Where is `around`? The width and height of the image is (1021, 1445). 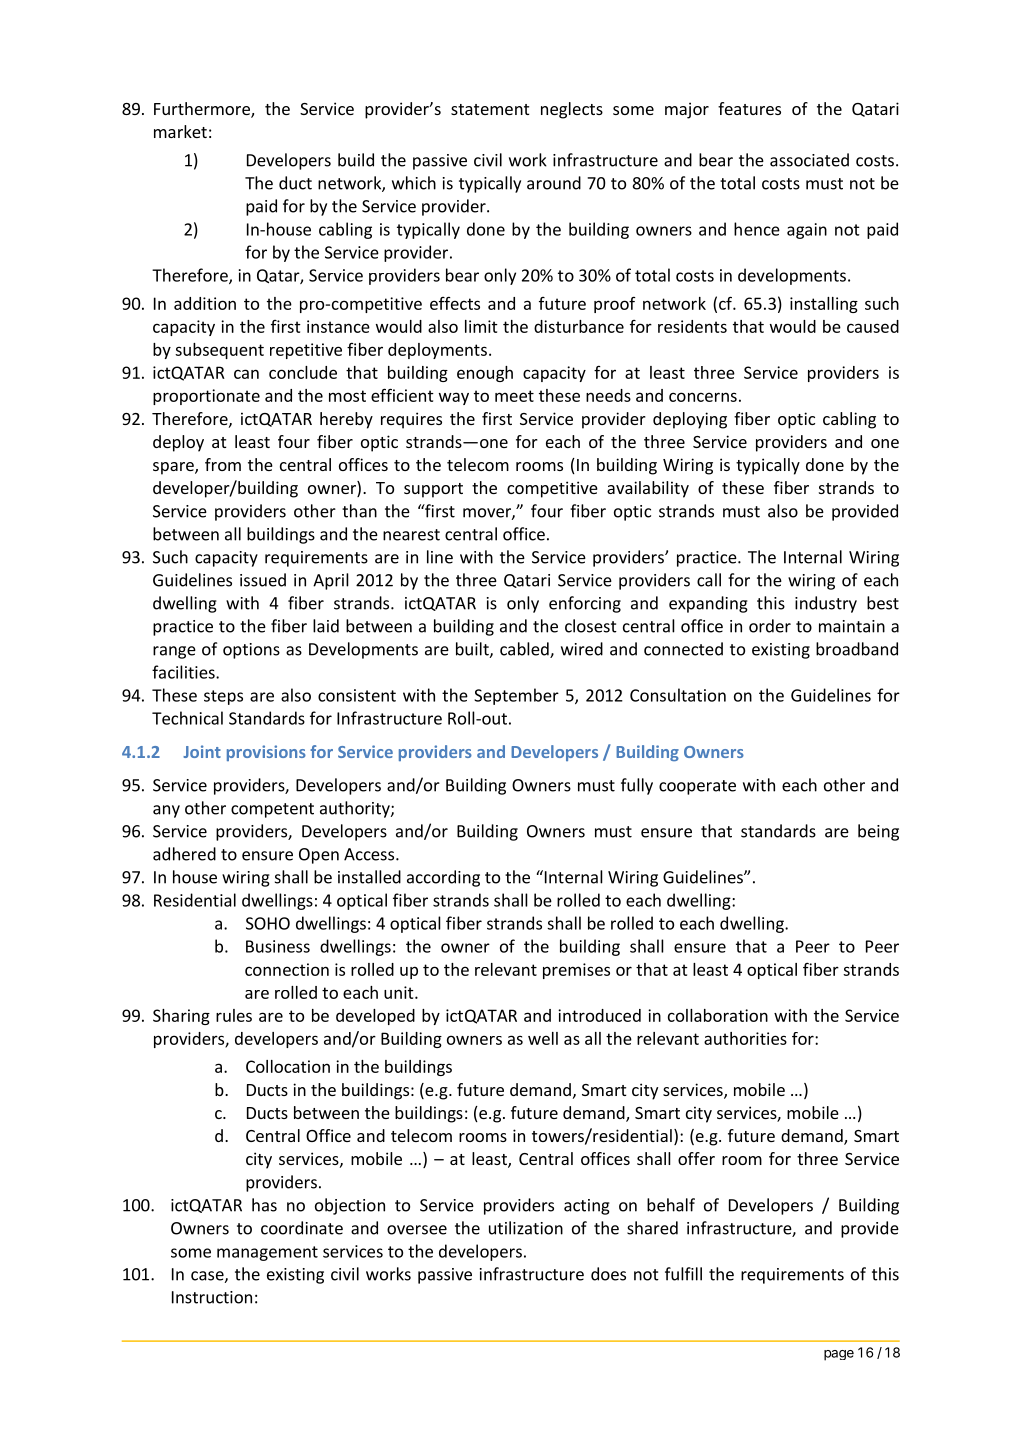 around is located at coordinates (554, 183).
